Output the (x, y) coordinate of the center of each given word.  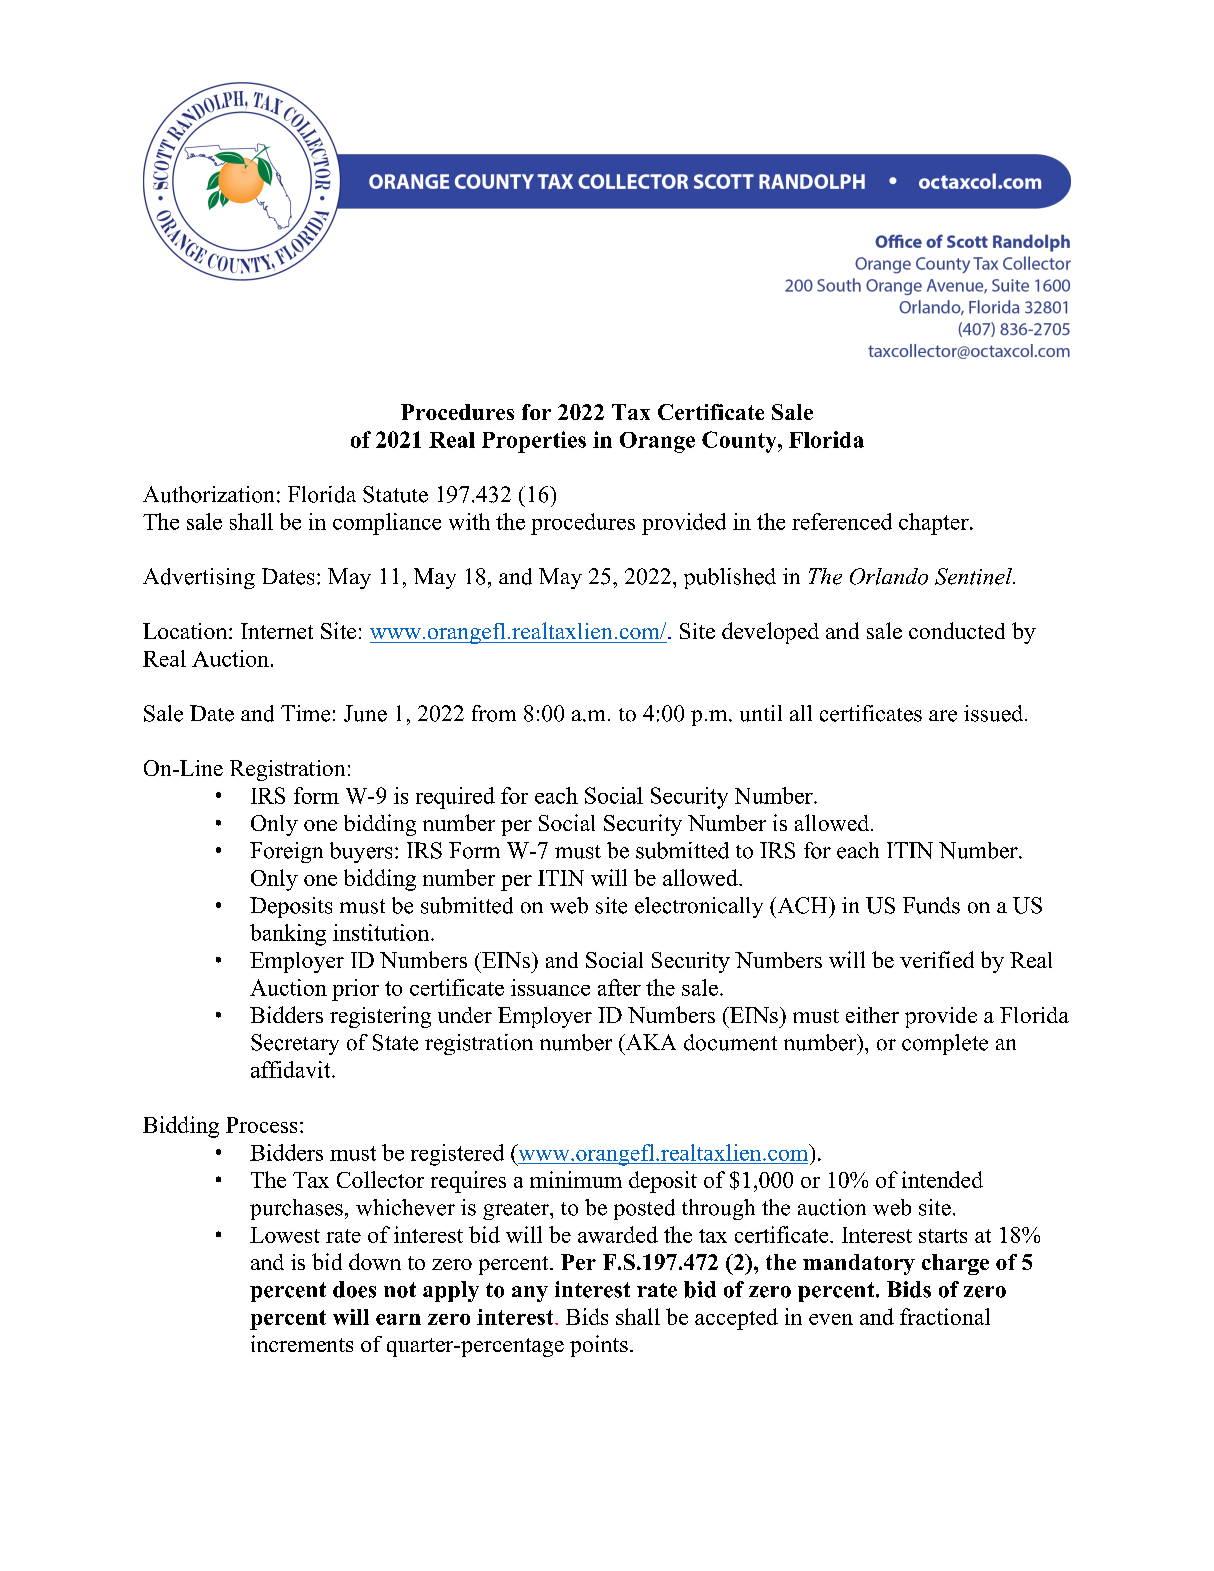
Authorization (208, 494)
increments (302, 1343)
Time (305, 713)
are (943, 716)
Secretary (295, 1044)
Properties (534, 442)
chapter (935, 524)
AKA (650, 1042)
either (872, 1015)
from (494, 713)
